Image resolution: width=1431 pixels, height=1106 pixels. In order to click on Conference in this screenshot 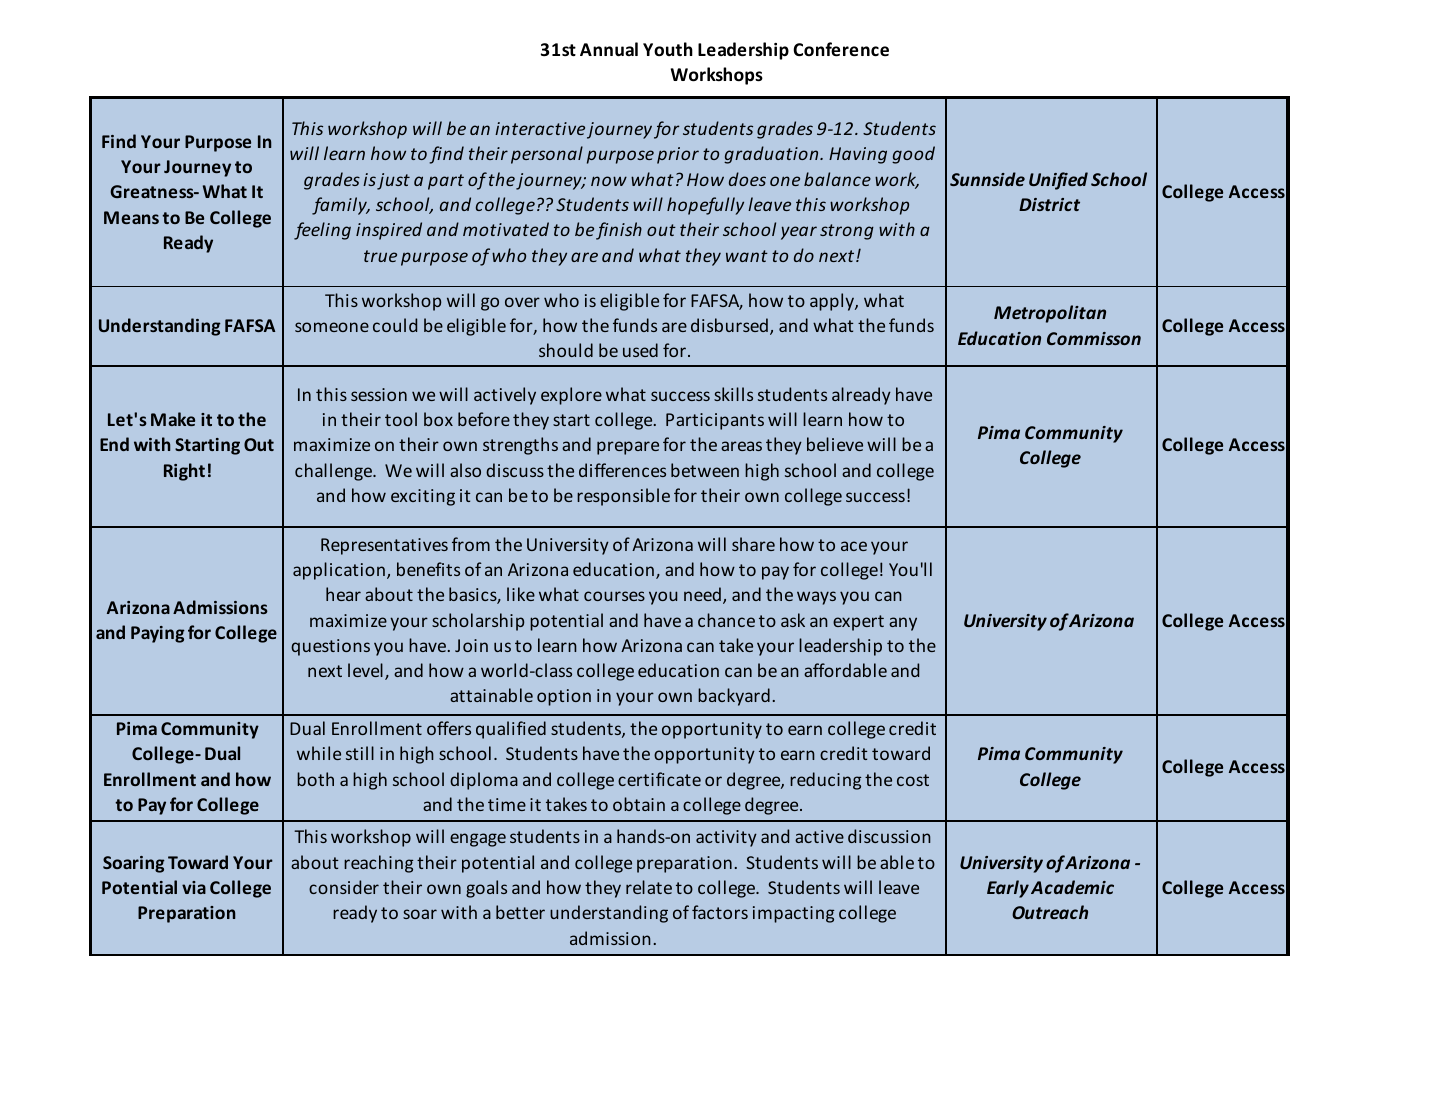, I will do `click(841, 49)`.
